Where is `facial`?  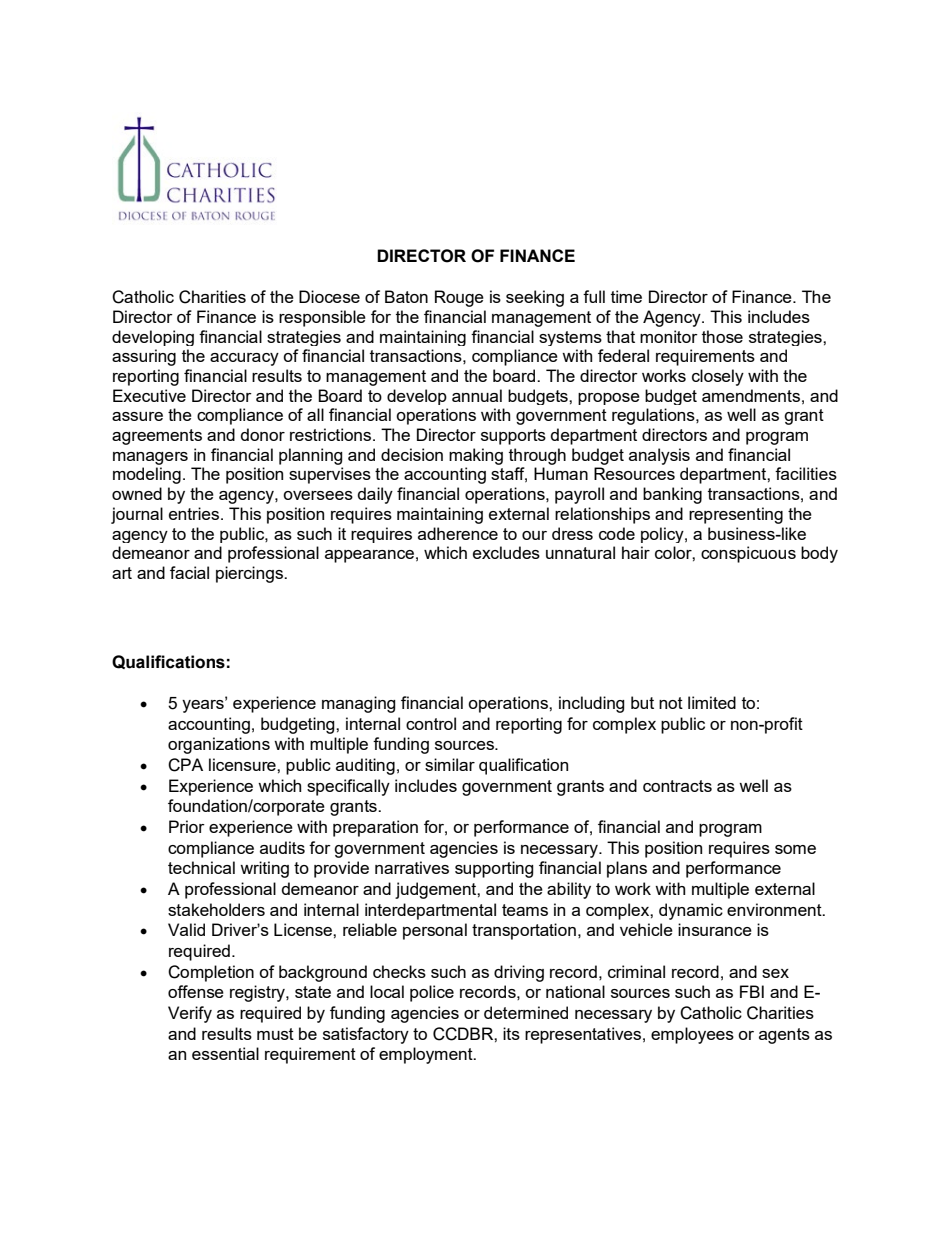
facial is located at coordinates (189, 572).
